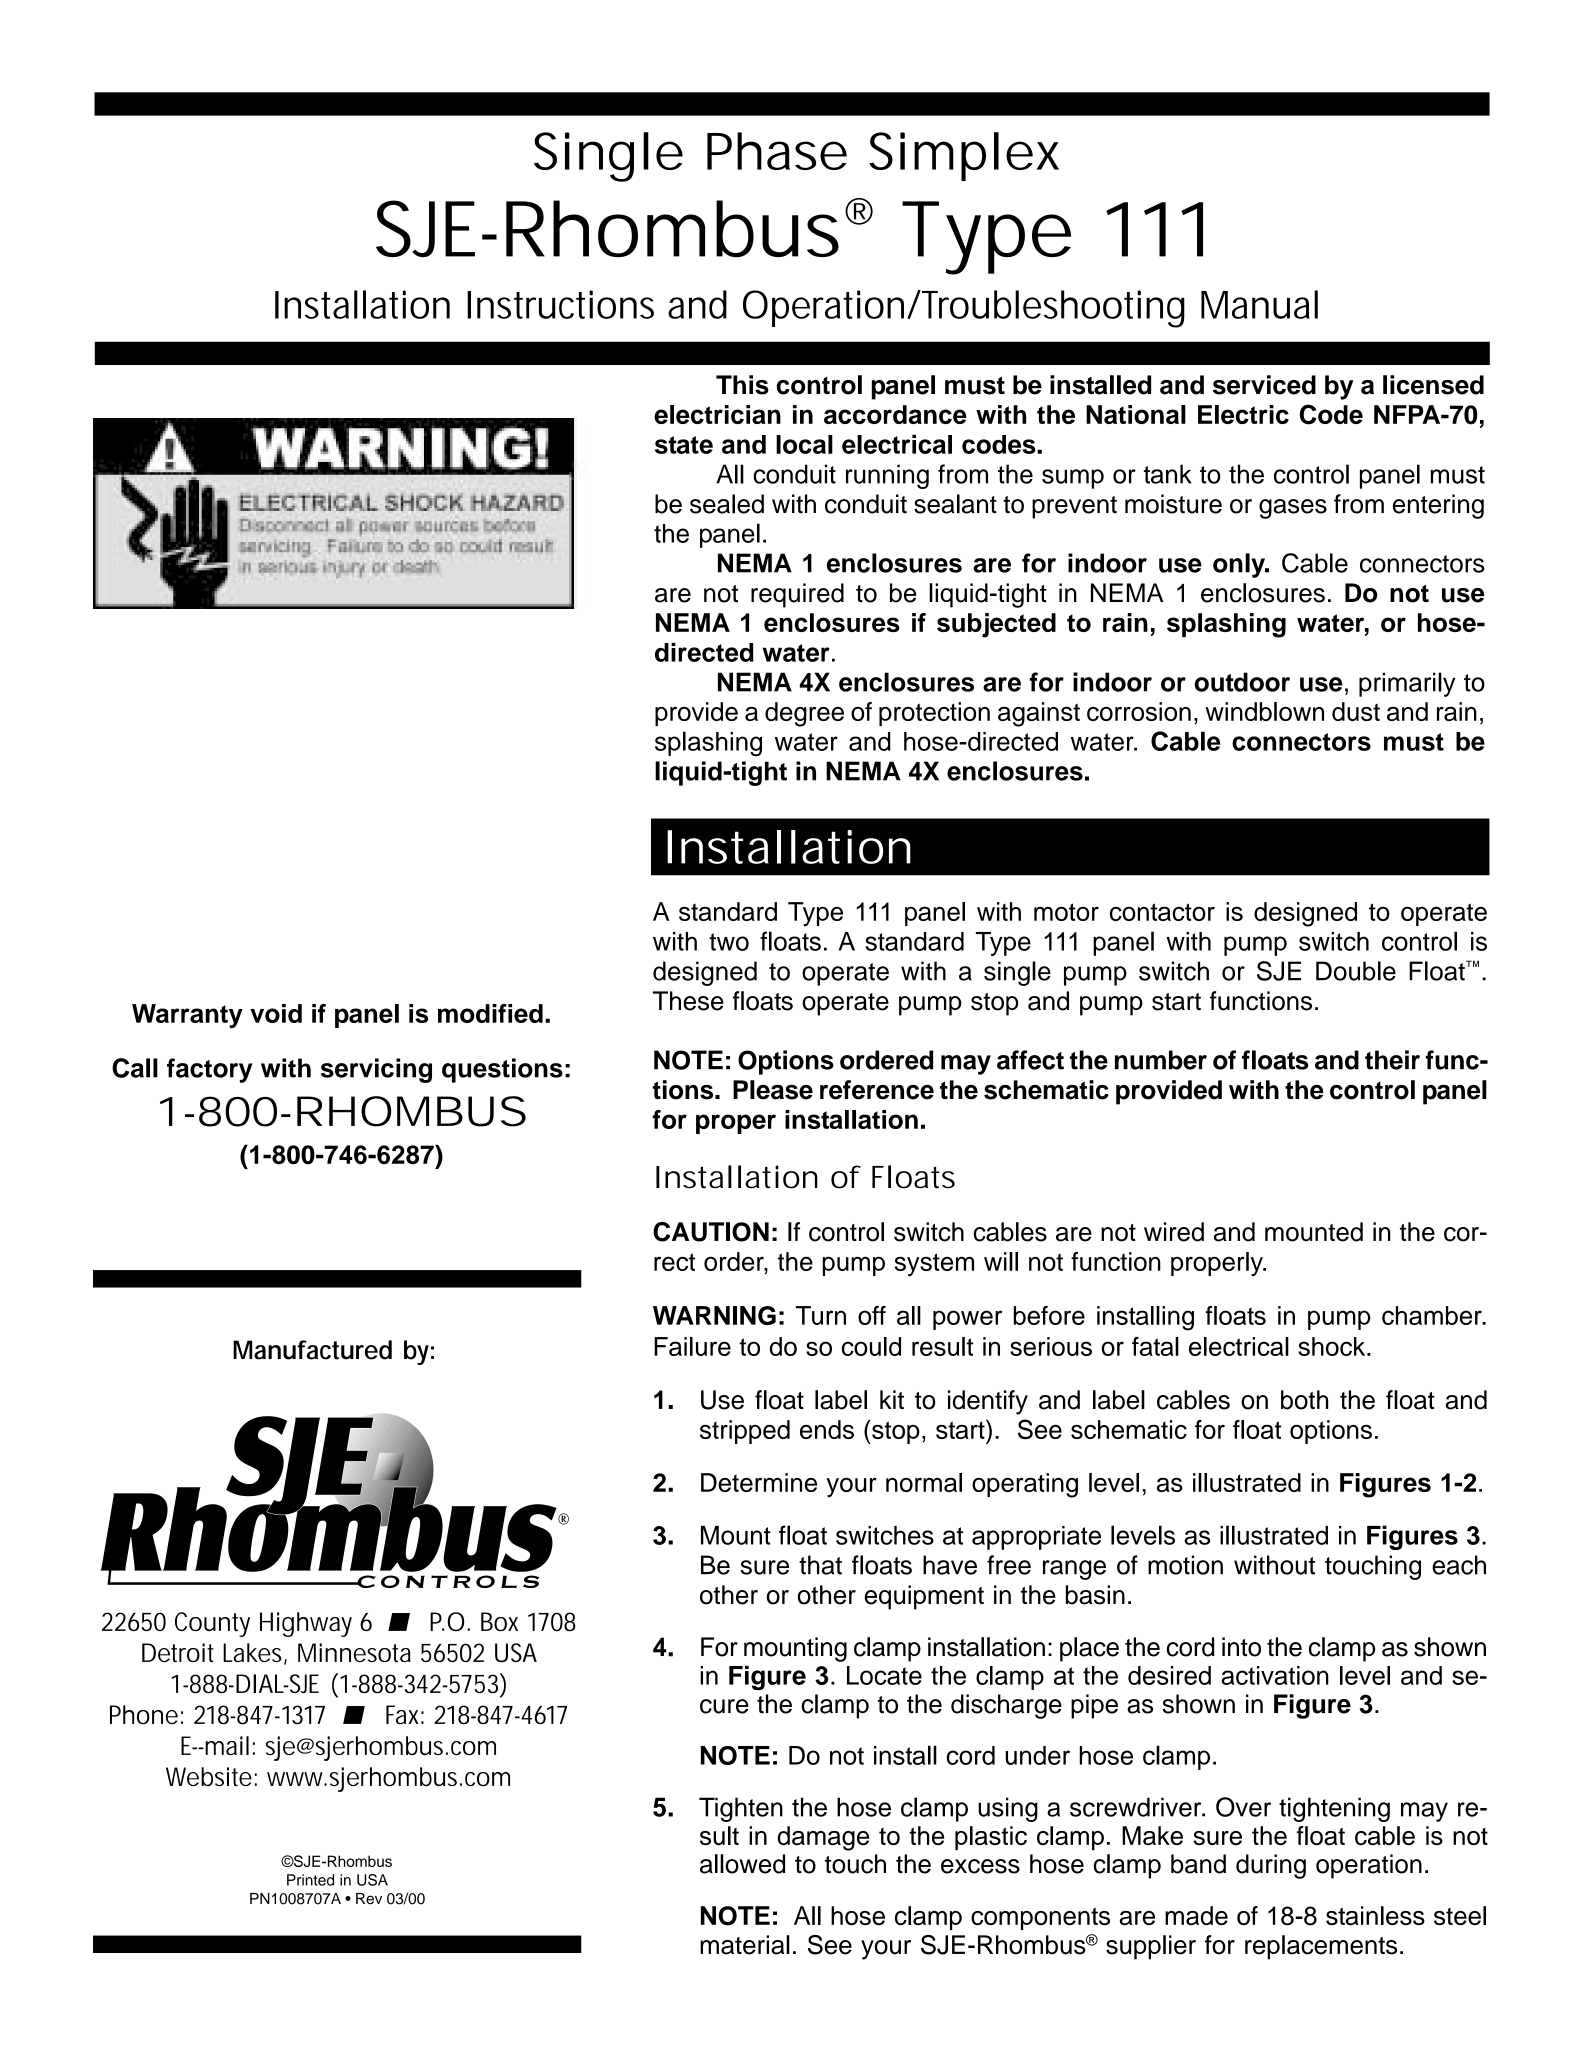  Describe the element at coordinates (964, 156) in the image. I see `Simplex` at that location.
